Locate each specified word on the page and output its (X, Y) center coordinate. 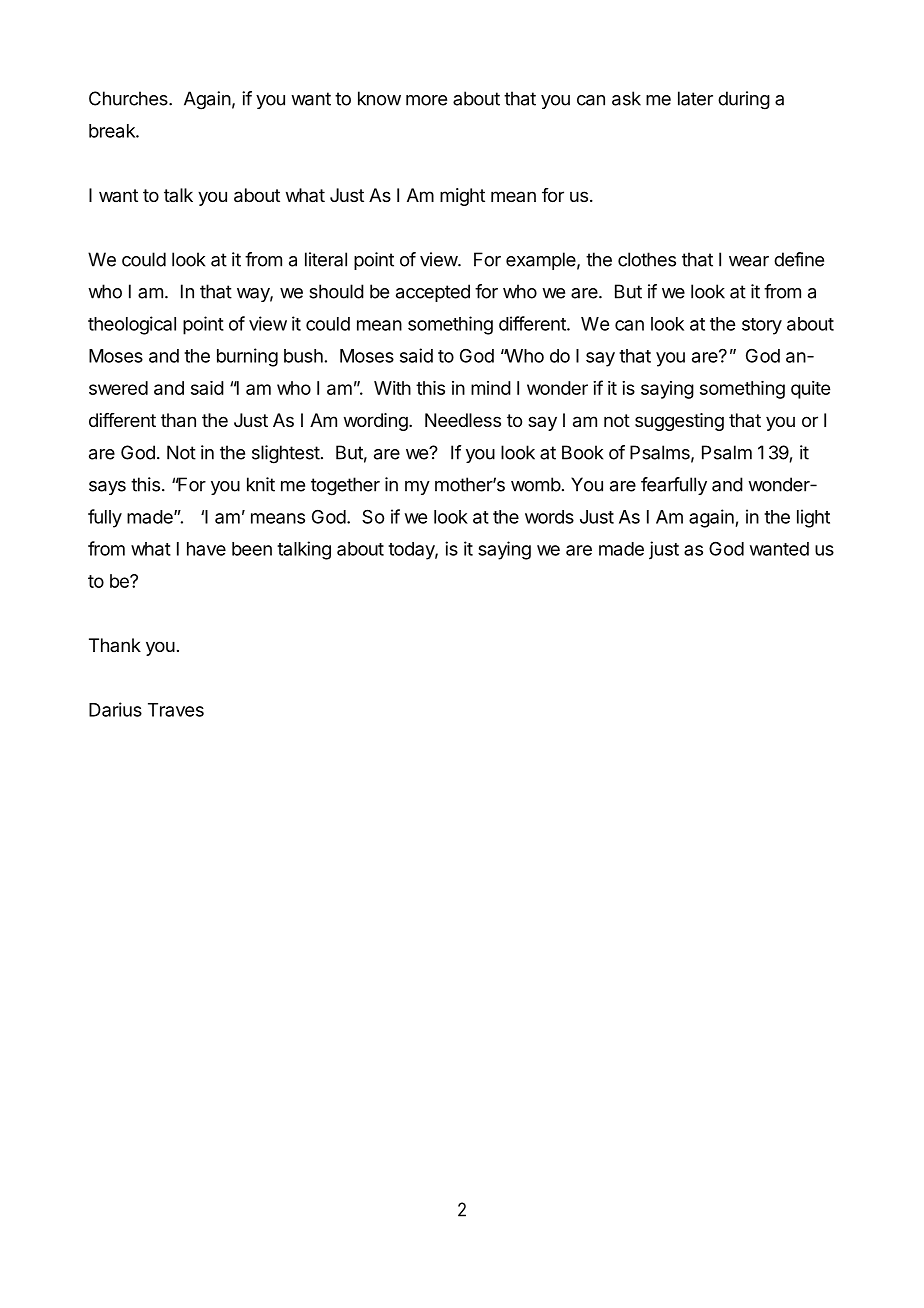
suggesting (679, 422)
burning (247, 357)
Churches (129, 98)
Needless (463, 420)
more (426, 100)
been (252, 549)
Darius (115, 709)
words (549, 517)
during (744, 100)
